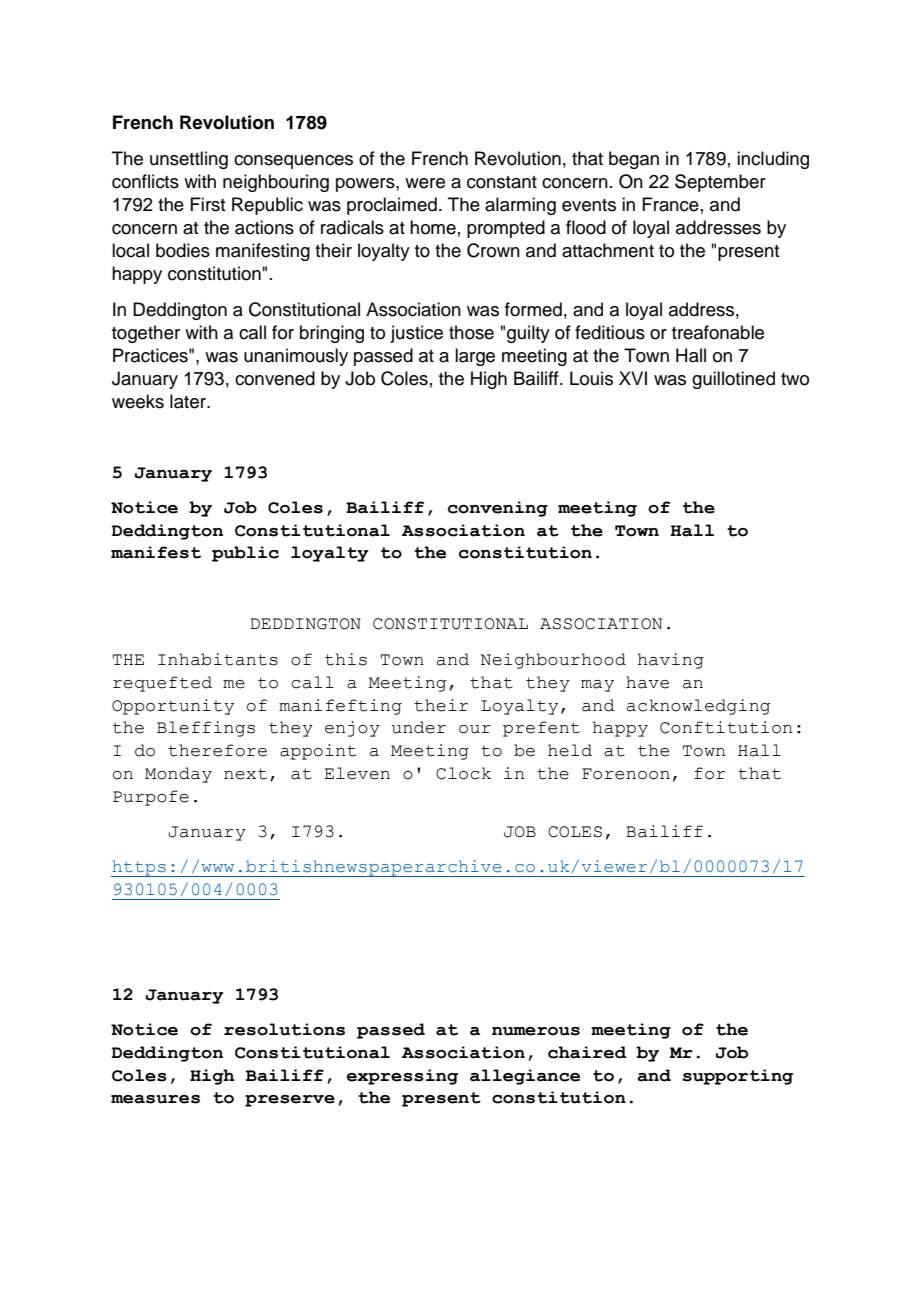  I want to click on Inhabitants, so click(218, 659).
